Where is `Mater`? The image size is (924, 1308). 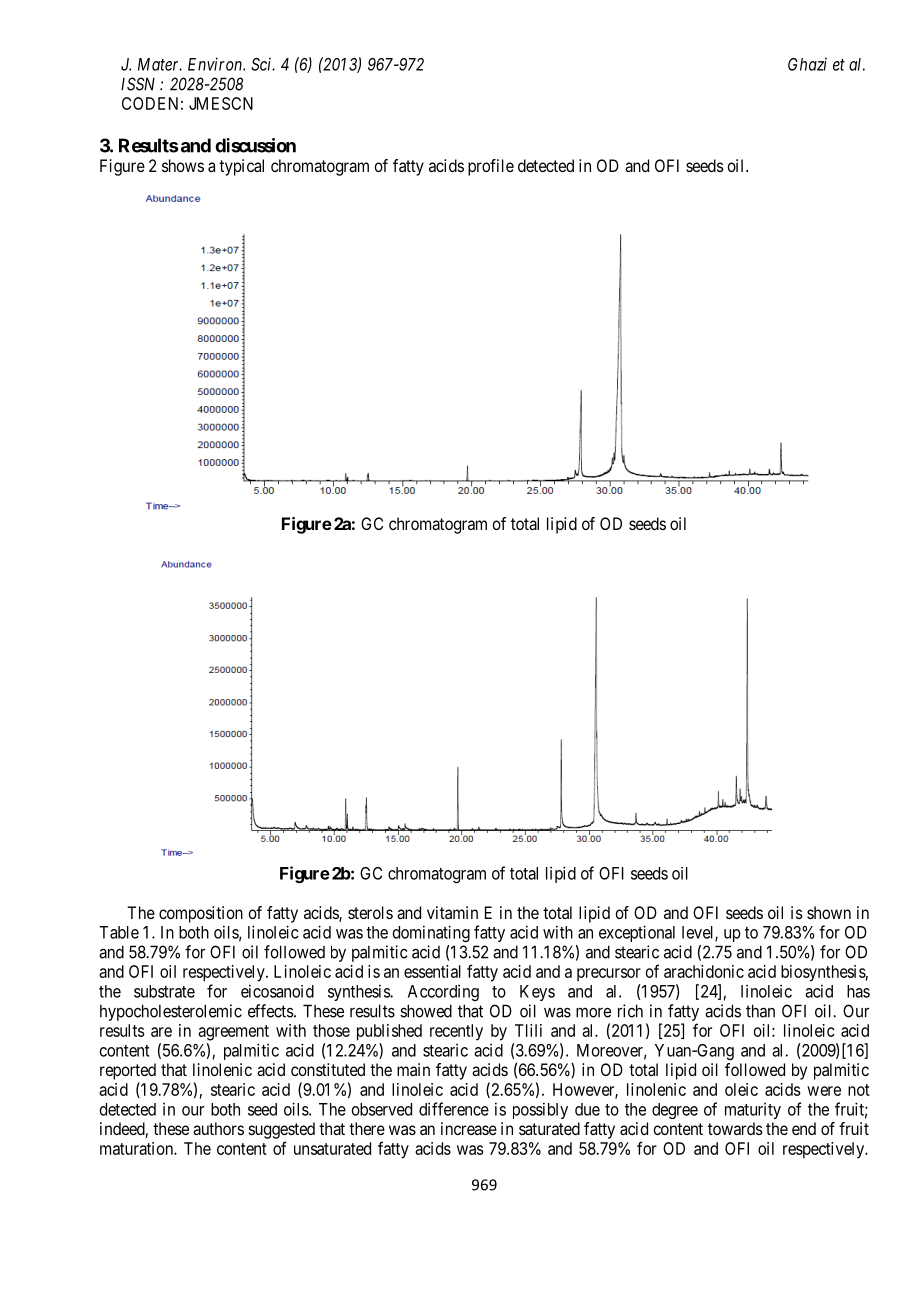 Mater is located at coordinates (160, 64).
